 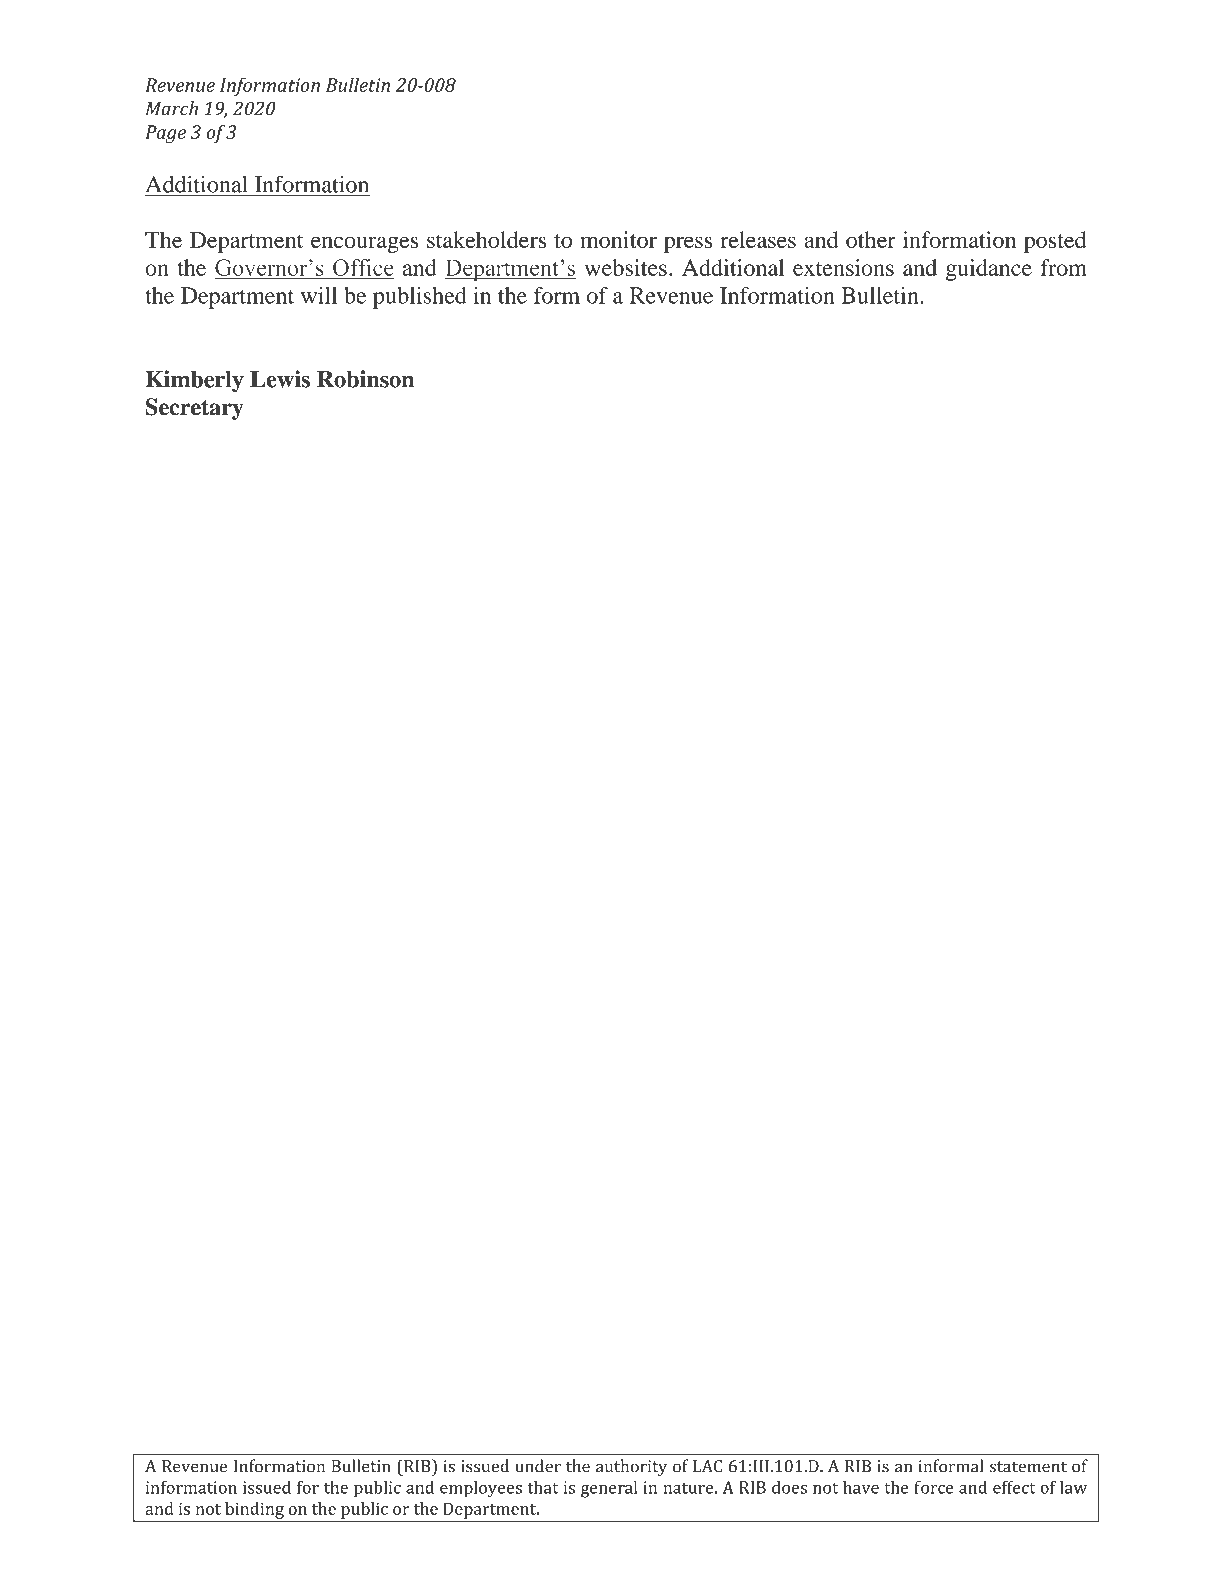 What do you see at coordinates (631, 1467) in the page?
I see `authority` at bounding box center [631, 1467].
